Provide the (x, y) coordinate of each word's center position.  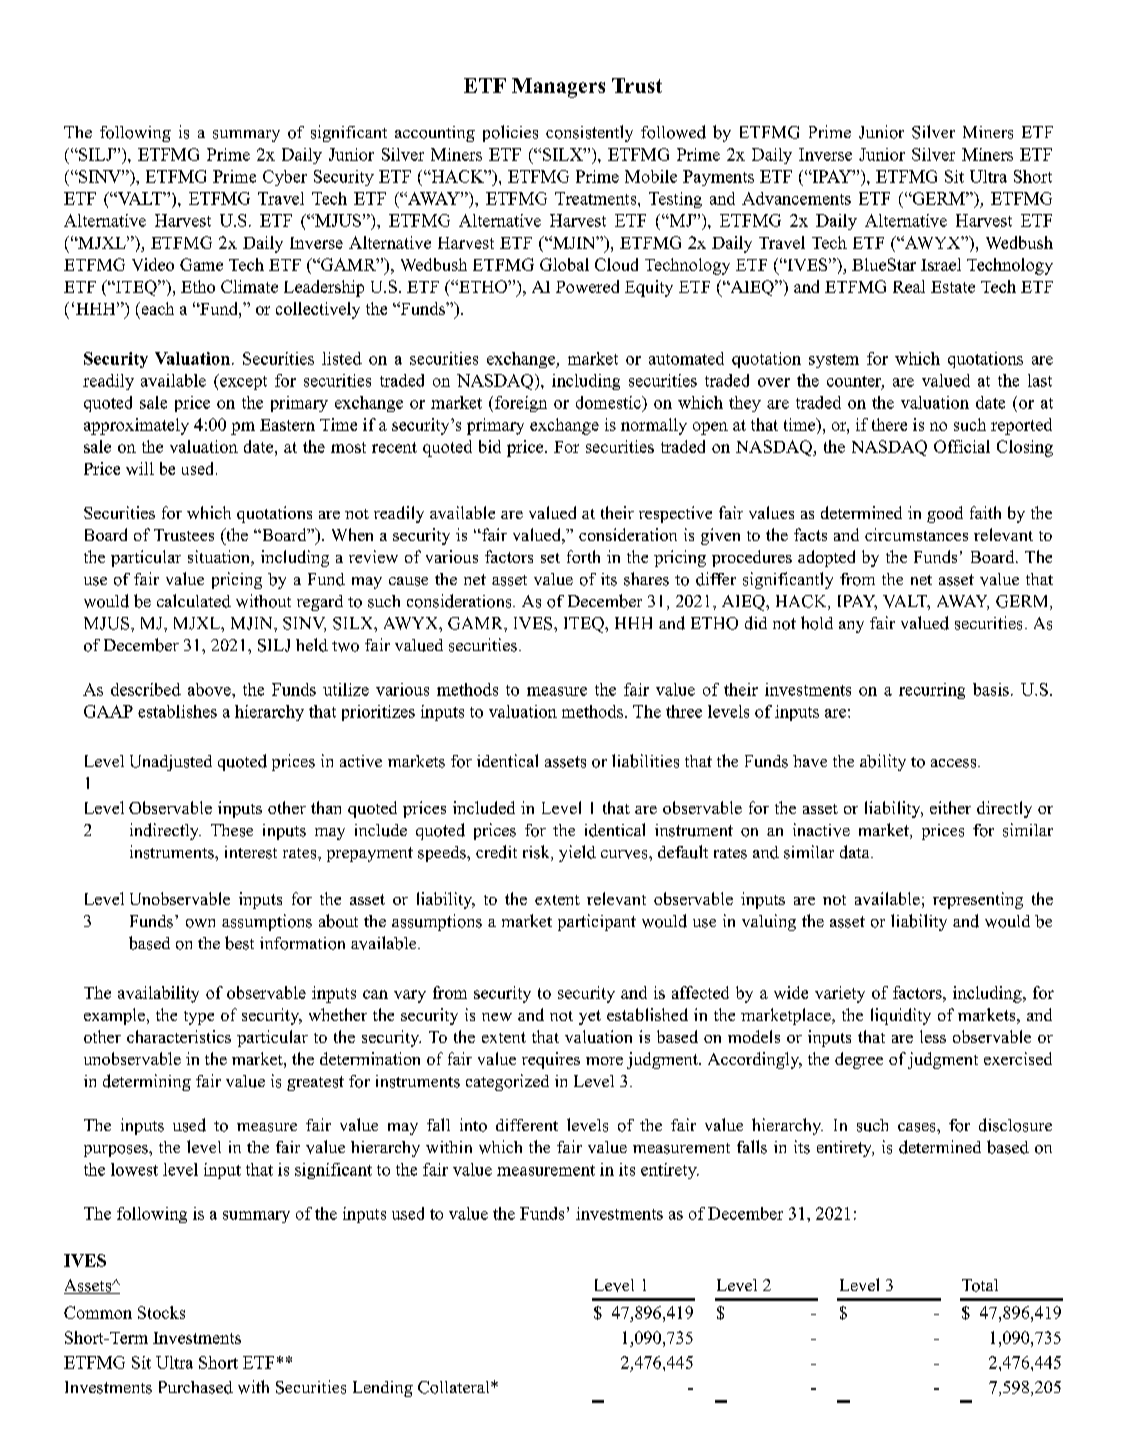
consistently (589, 133)
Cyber (285, 178)
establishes (177, 711)
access (955, 763)
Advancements (796, 198)
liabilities (645, 761)
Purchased (196, 1387)
